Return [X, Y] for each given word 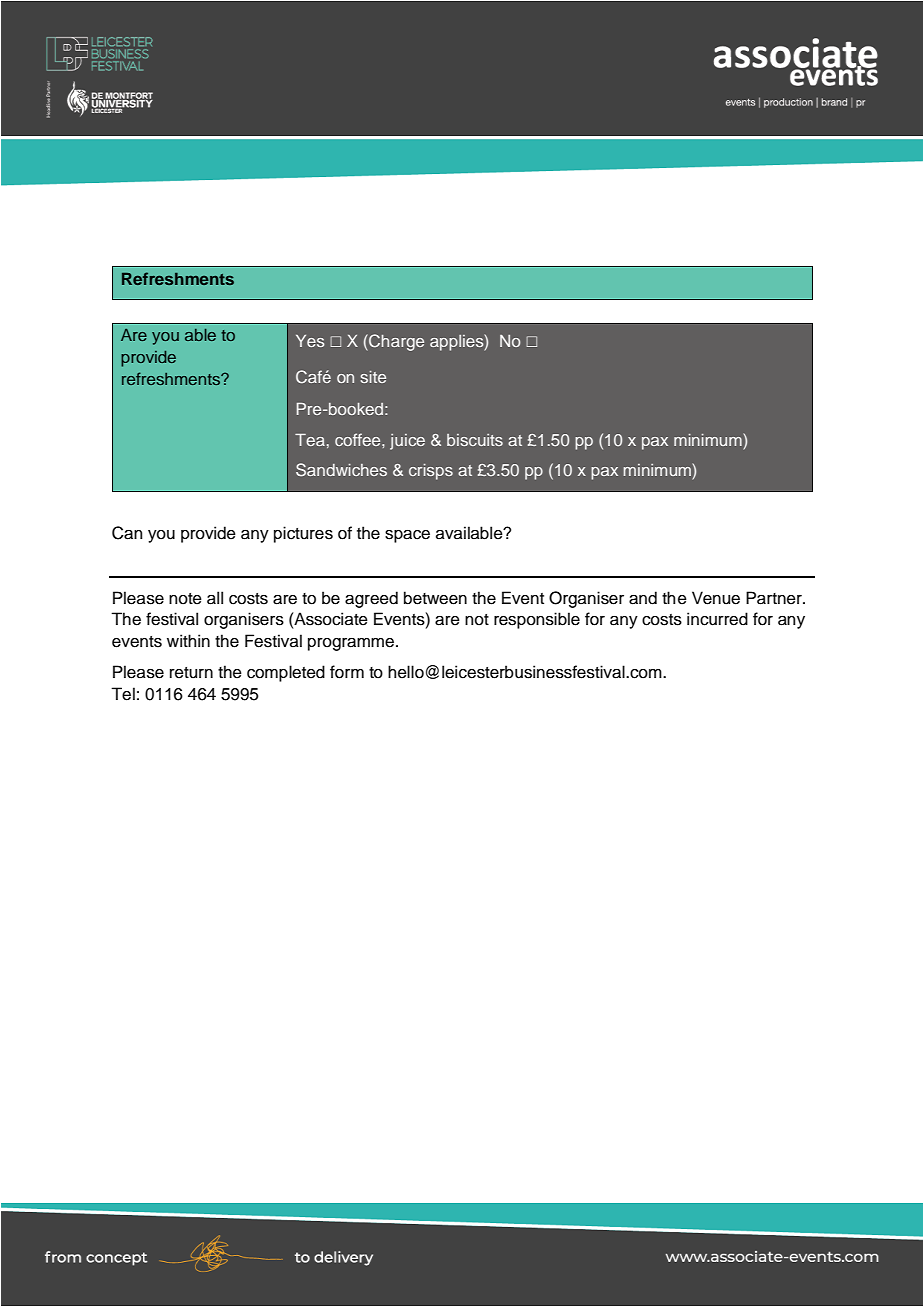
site [373, 377]
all [215, 598]
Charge [395, 342]
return [191, 673]
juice [407, 442]
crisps [431, 472]
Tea [310, 440]
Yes [310, 341]
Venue [716, 598]
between [435, 598]
